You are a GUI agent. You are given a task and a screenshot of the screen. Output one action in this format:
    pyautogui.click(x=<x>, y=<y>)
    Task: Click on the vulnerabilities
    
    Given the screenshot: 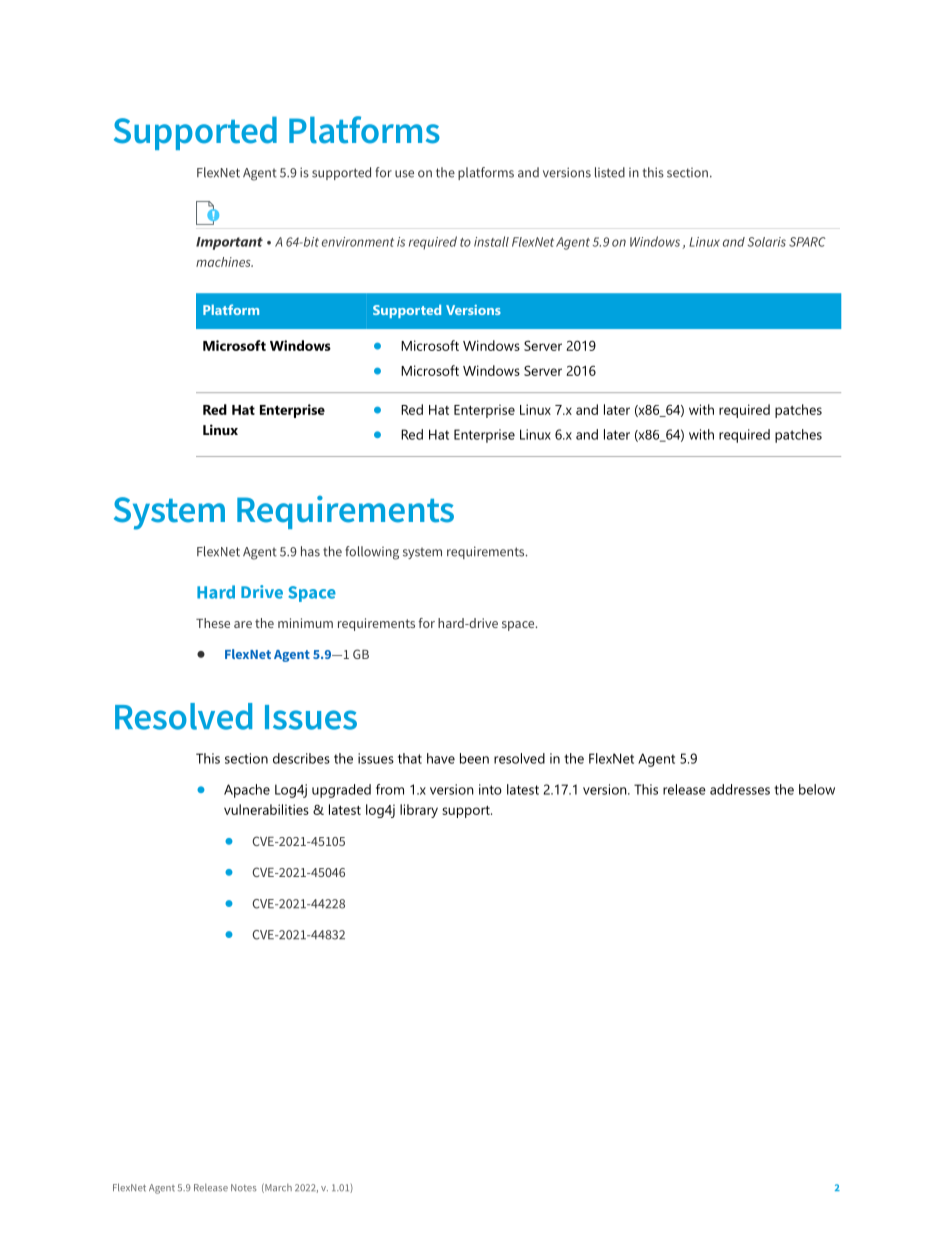 What is the action you would take?
    pyautogui.click(x=266, y=809)
